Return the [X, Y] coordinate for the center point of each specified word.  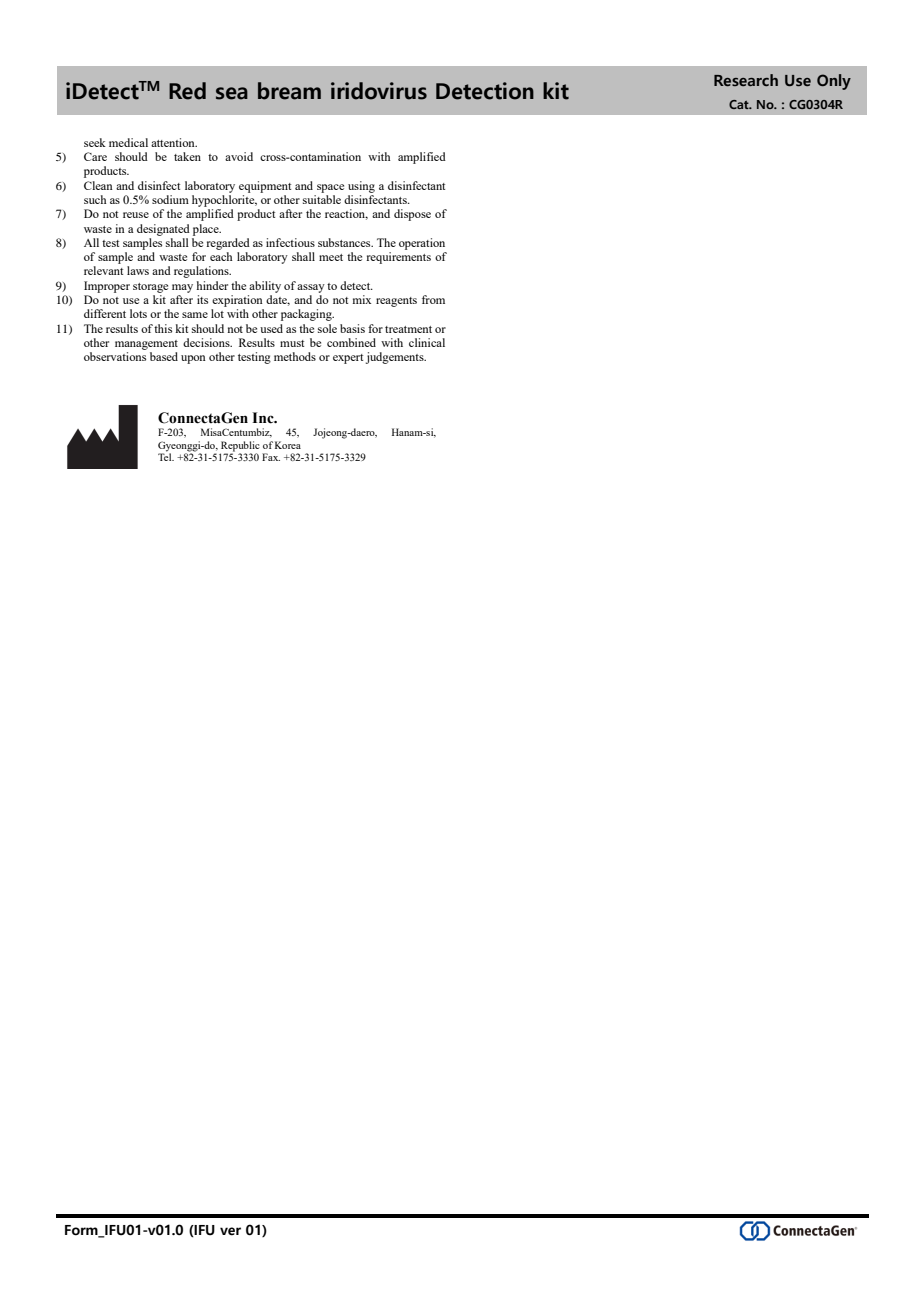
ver [230, 1231]
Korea [288, 445]
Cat [740, 104]
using [361, 187]
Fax [271, 457]
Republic [240, 447]
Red [187, 91]
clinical [427, 342]
